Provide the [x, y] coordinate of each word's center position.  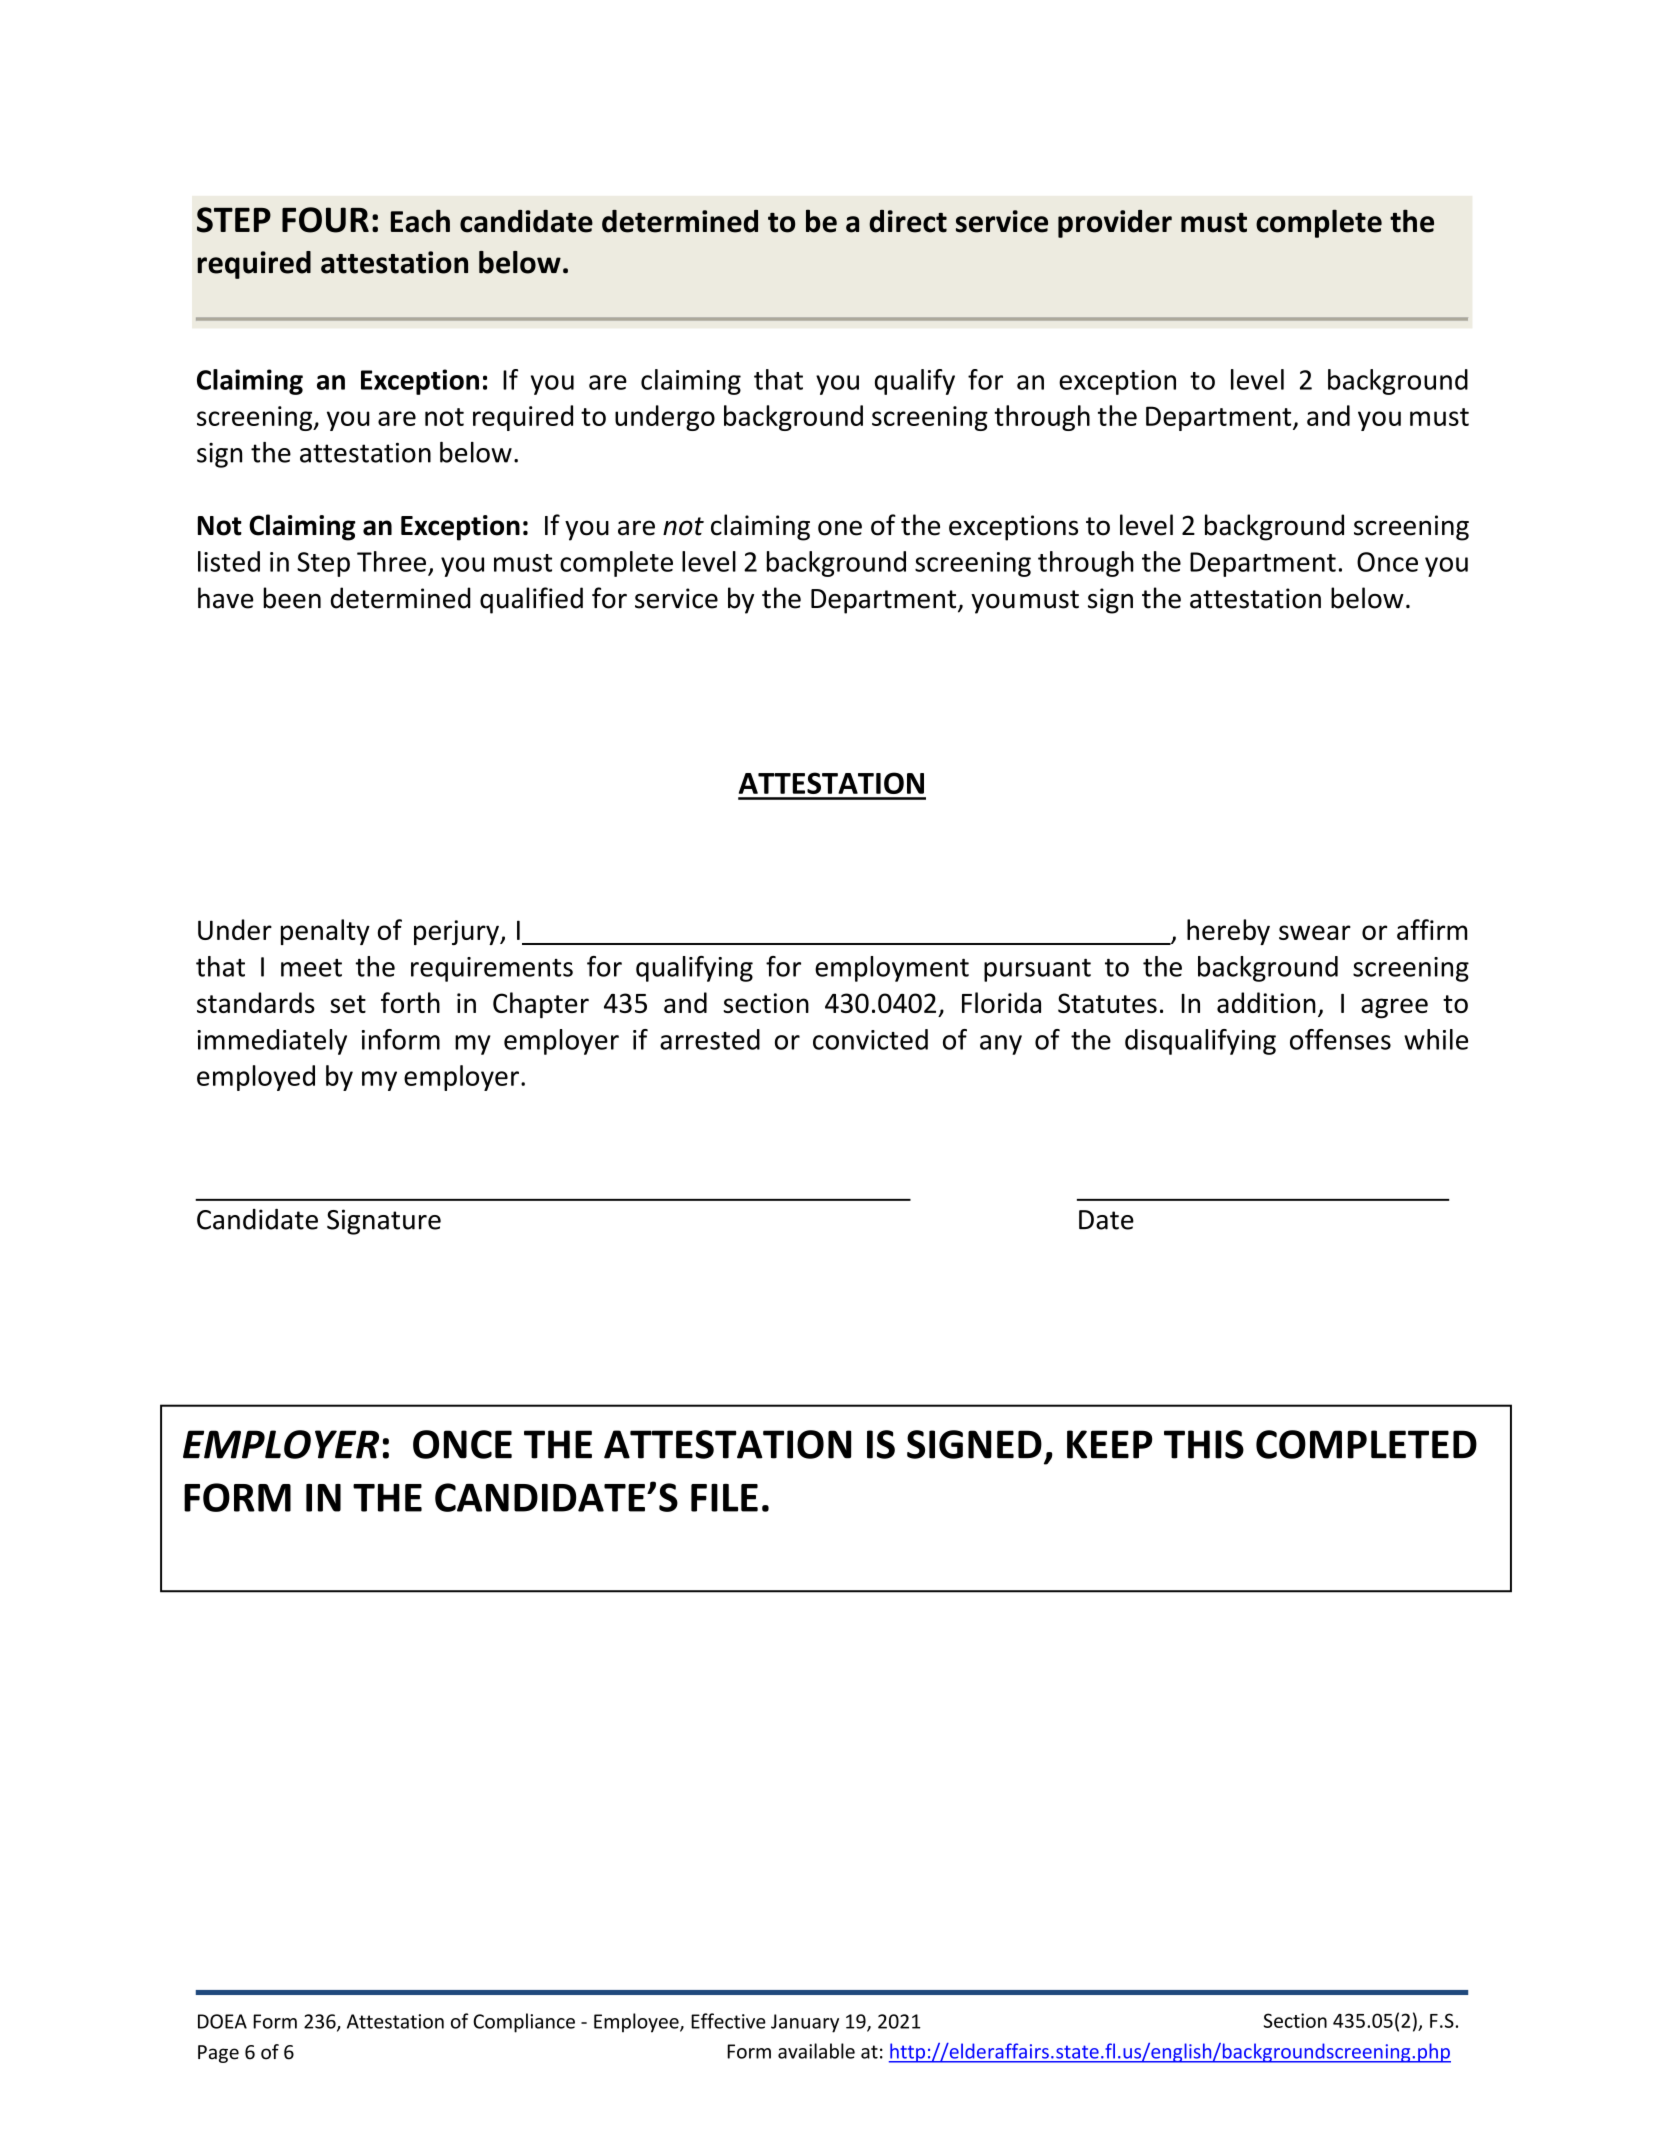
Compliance [524, 2023]
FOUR [325, 220]
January [805, 2023]
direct [908, 221]
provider [1115, 224]
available [816, 2051]
